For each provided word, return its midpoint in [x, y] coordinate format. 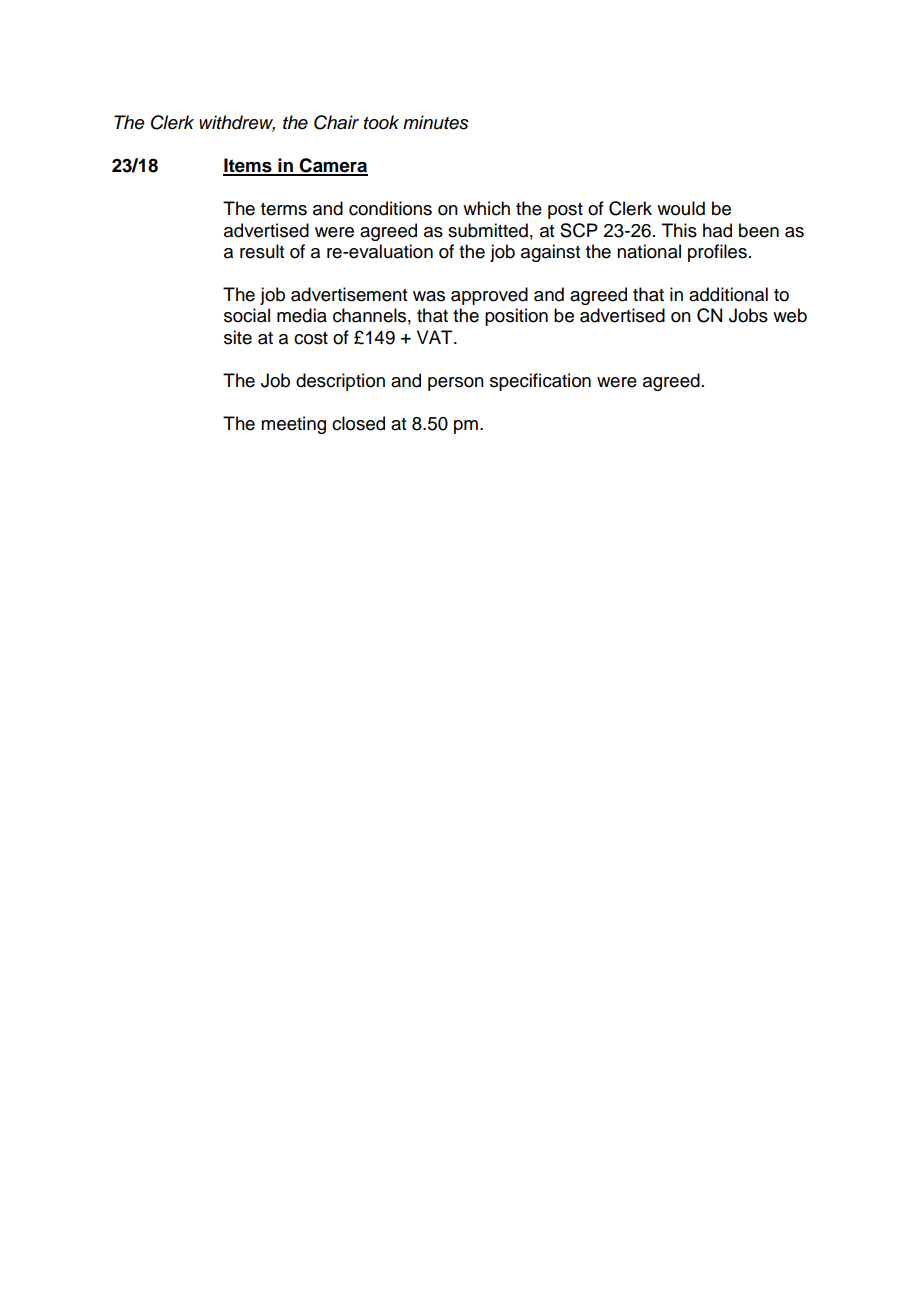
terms [284, 209]
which [486, 208]
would [681, 208]
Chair [336, 122]
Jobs [748, 315]
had [717, 230]
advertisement [349, 294]
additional [728, 294]
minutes [436, 122]
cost [311, 338]
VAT [436, 337]
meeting [293, 425]
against [550, 253]
